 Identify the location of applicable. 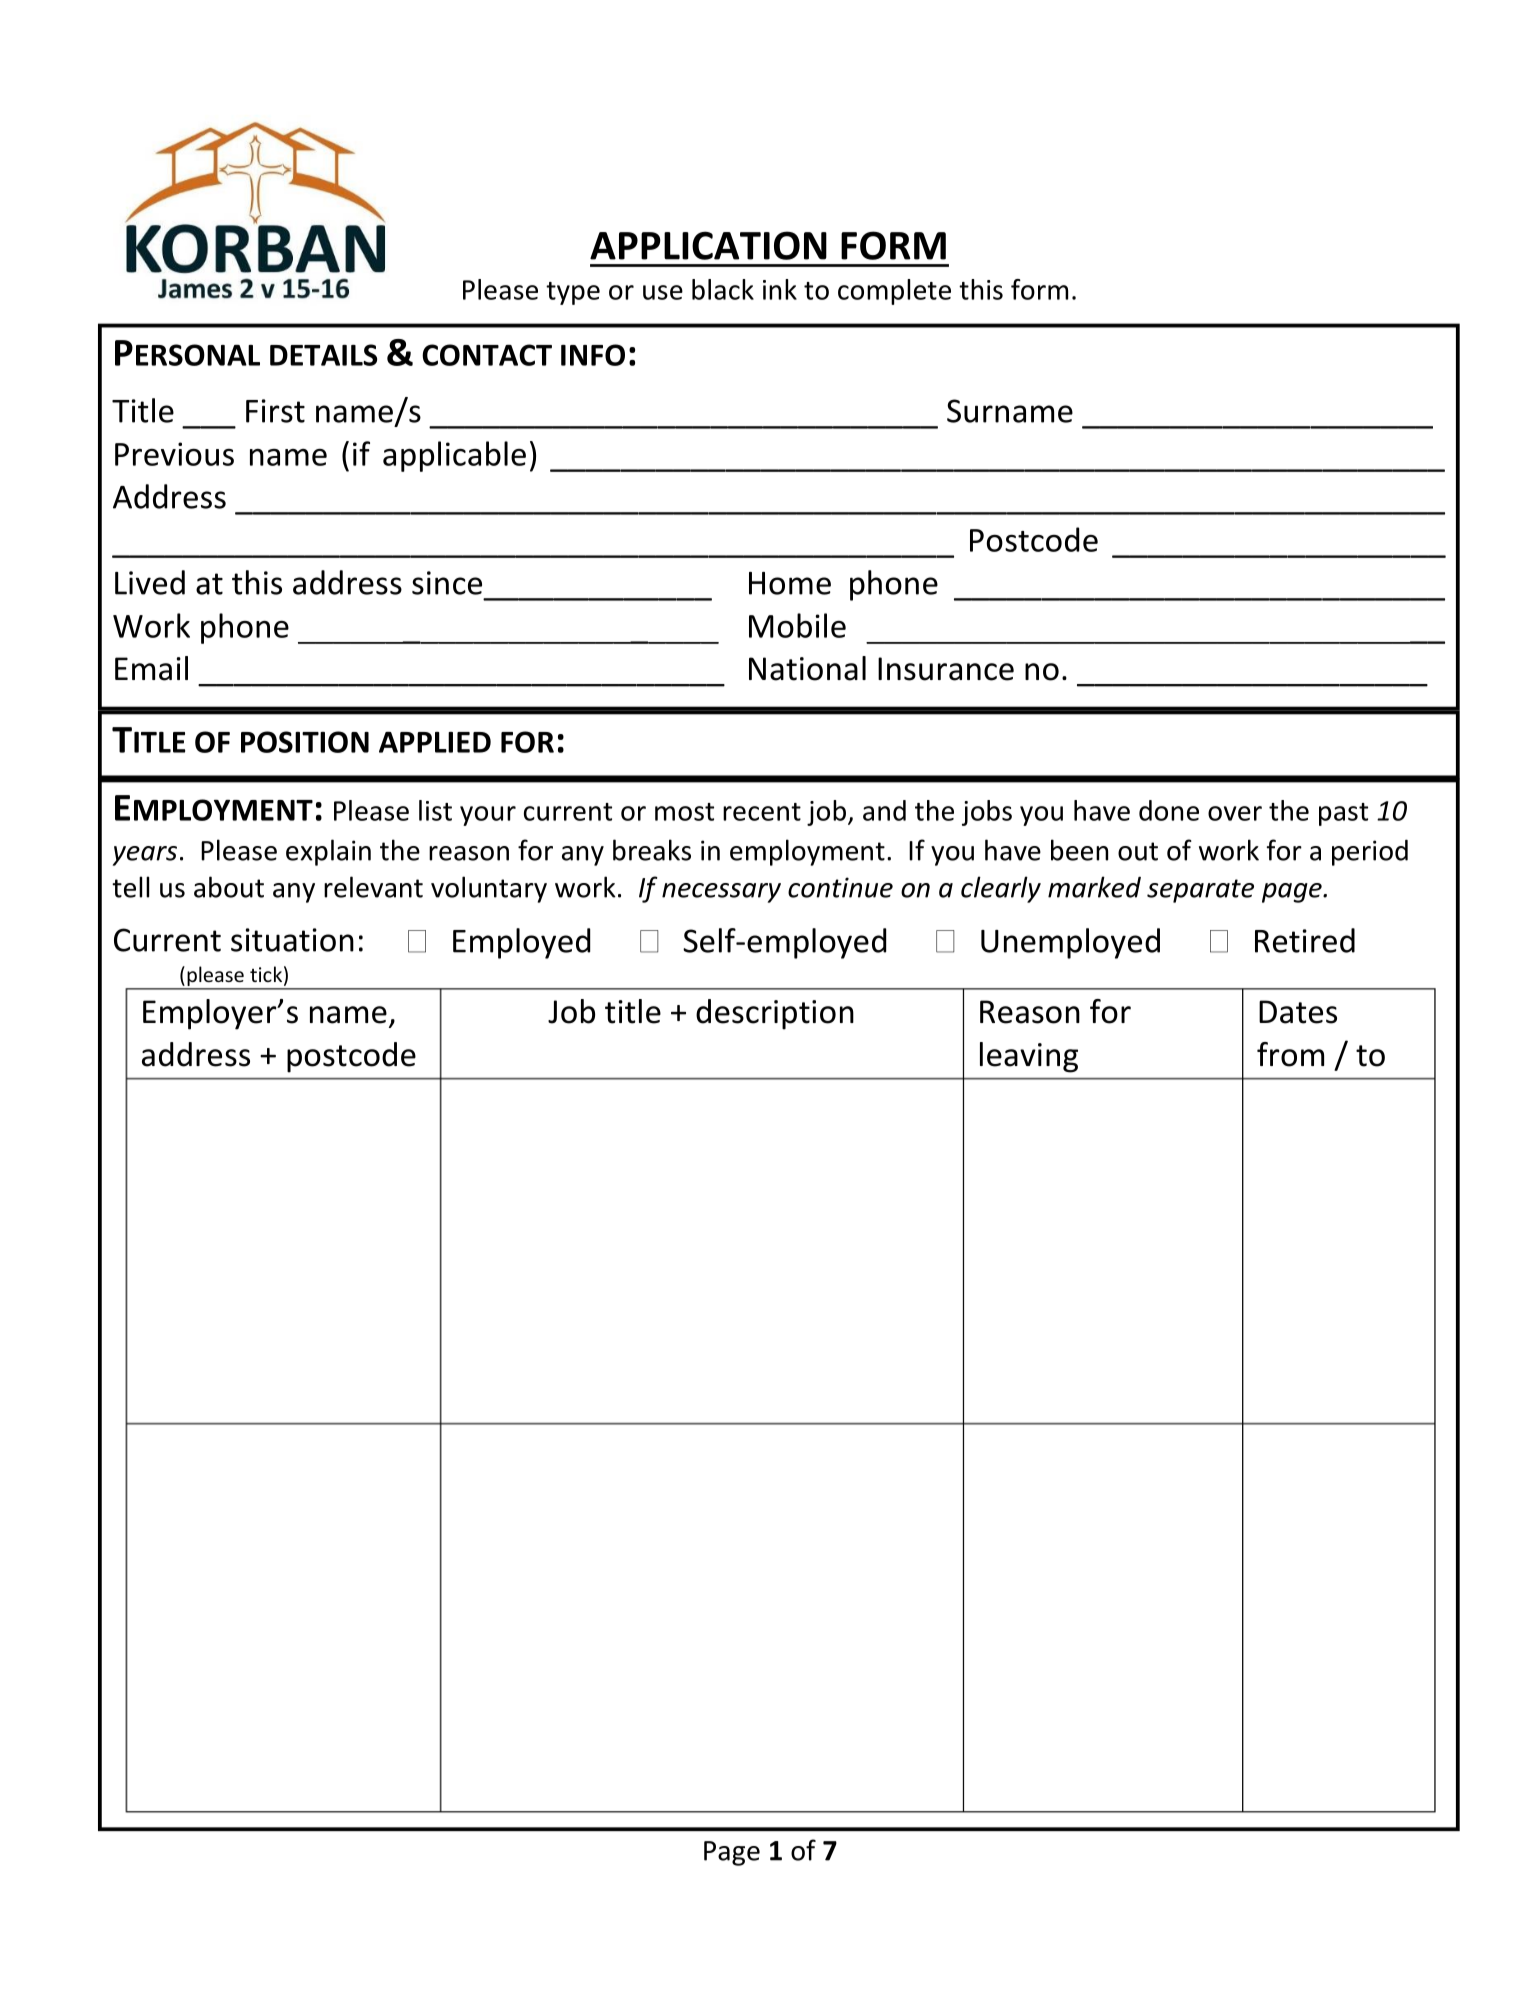
(454, 456).
